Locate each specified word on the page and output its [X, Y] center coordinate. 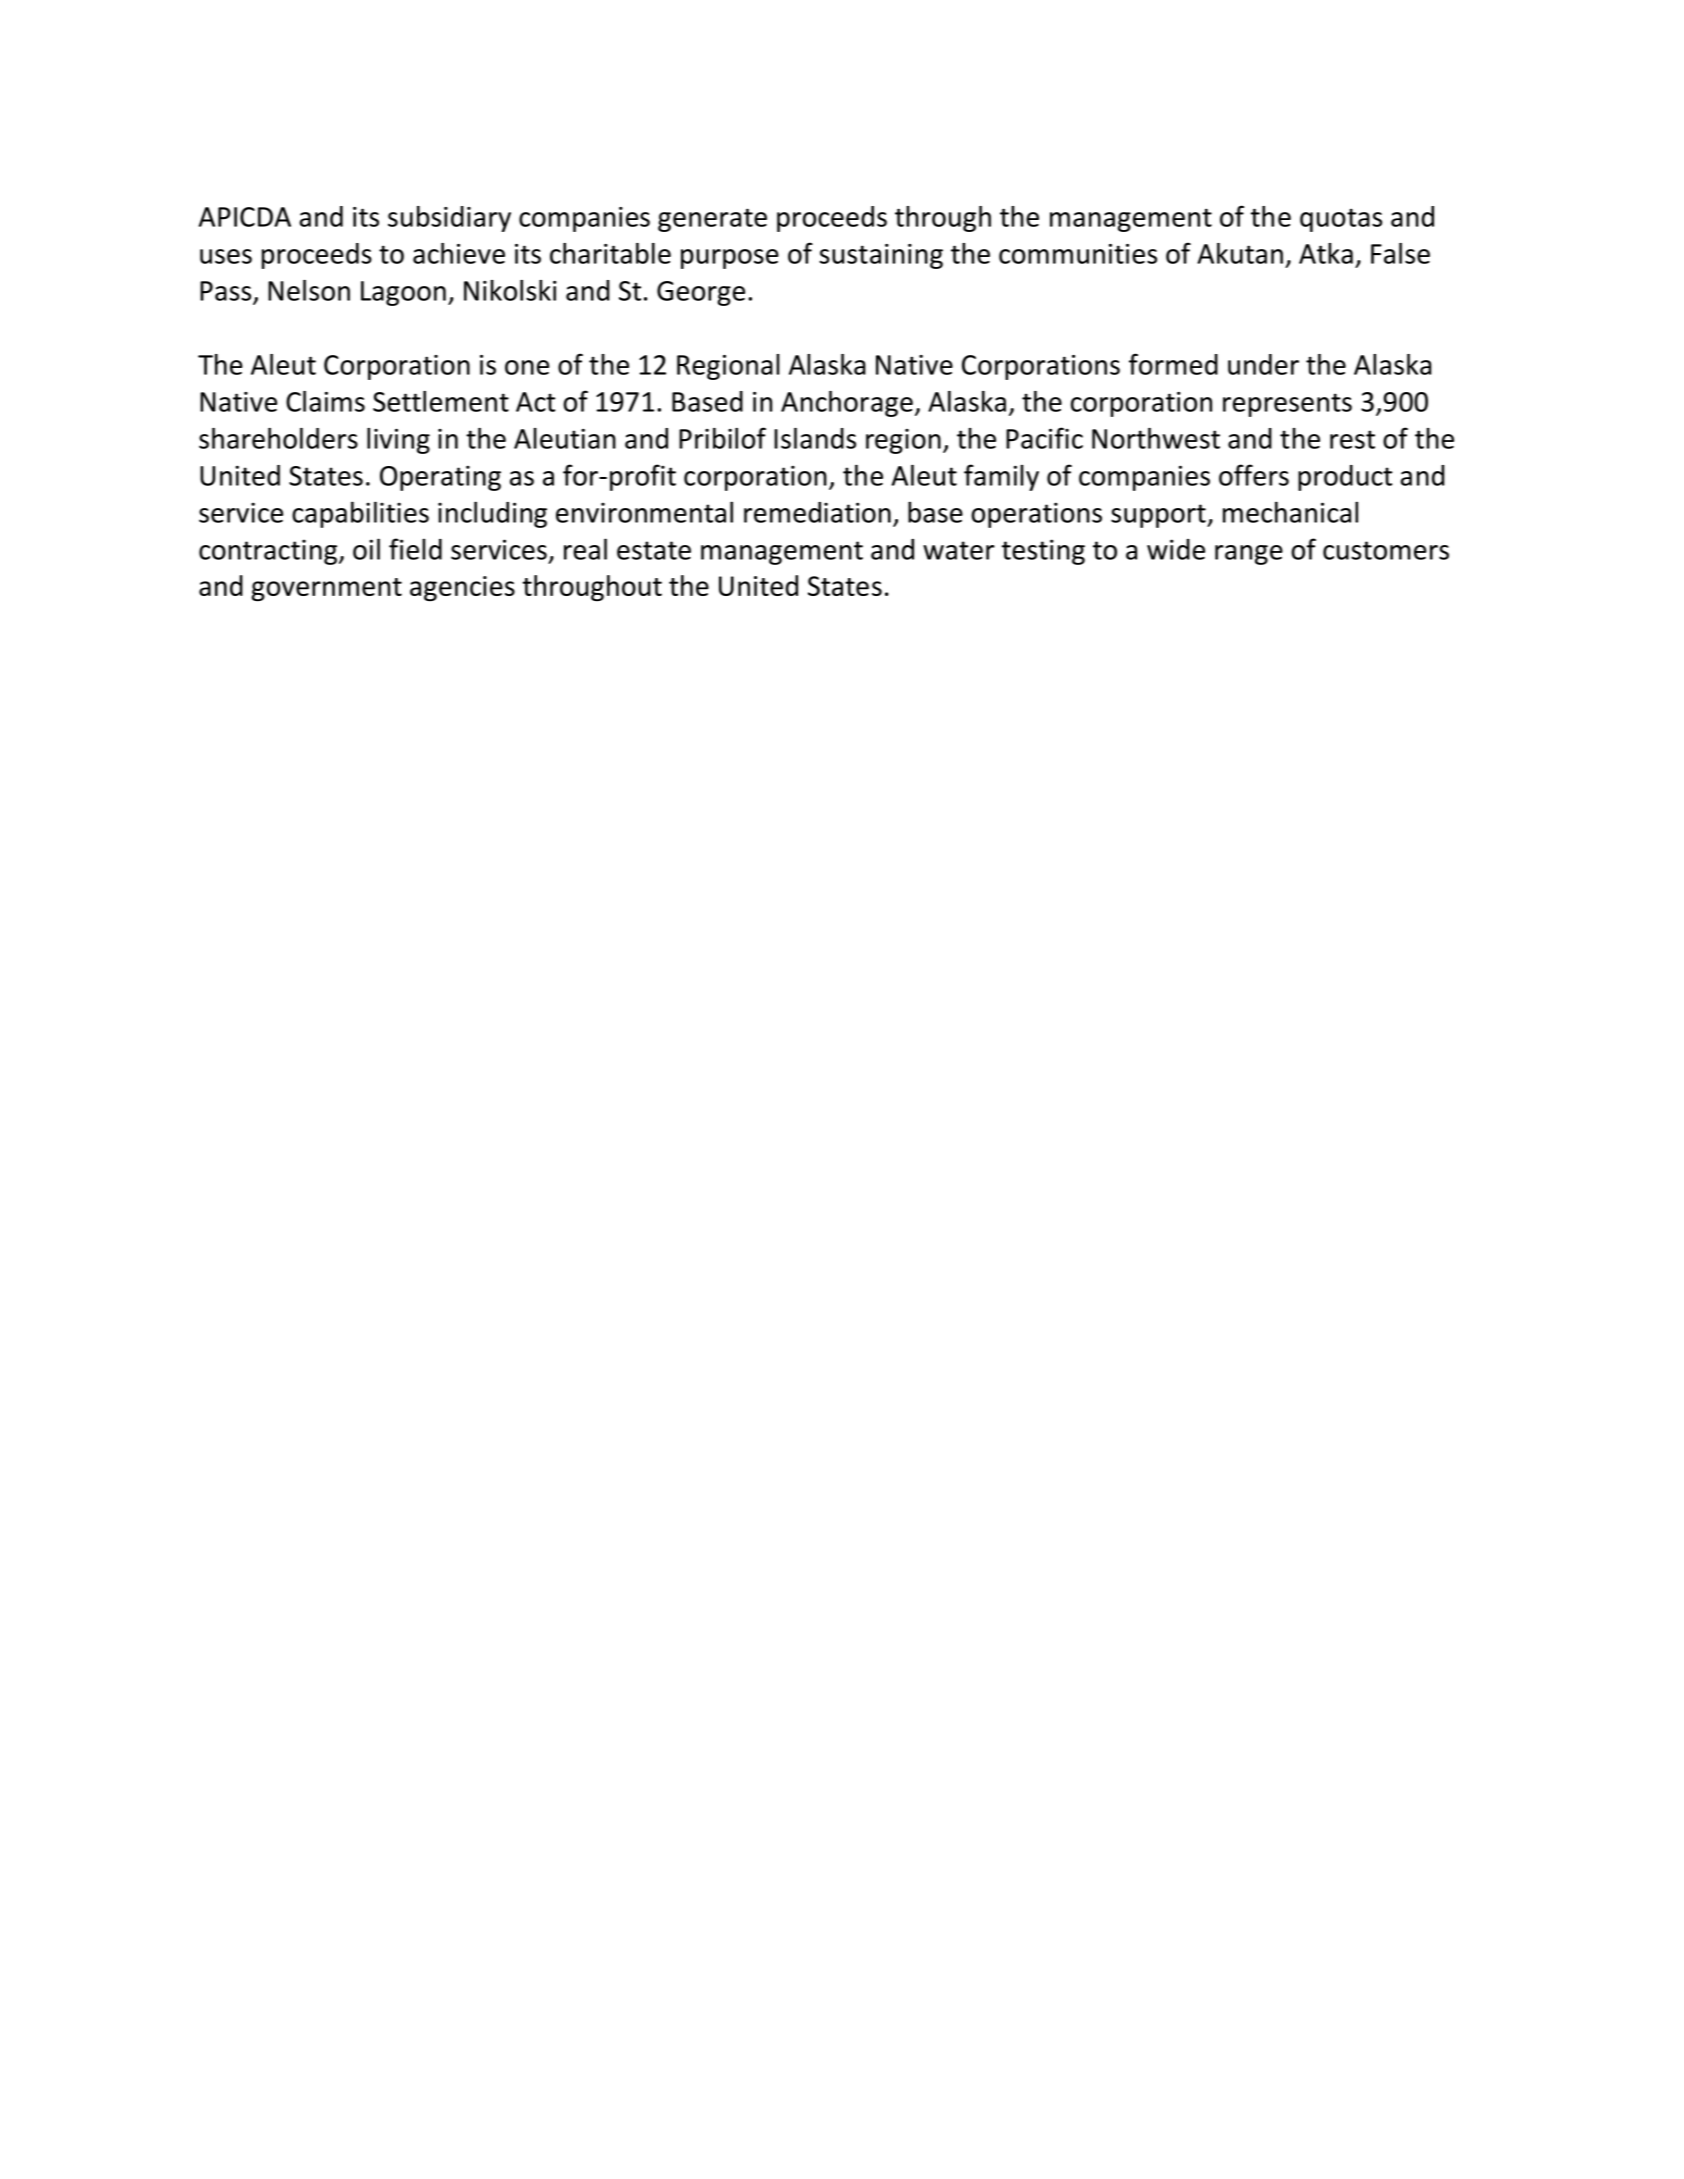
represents [1287, 405]
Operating [440, 478]
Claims [325, 401]
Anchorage [847, 404]
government [326, 589]
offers [1254, 475]
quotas [1341, 220]
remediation [817, 512]
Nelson [309, 290]
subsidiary [449, 219]
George [701, 293]
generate [712, 220]
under [1263, 364]
